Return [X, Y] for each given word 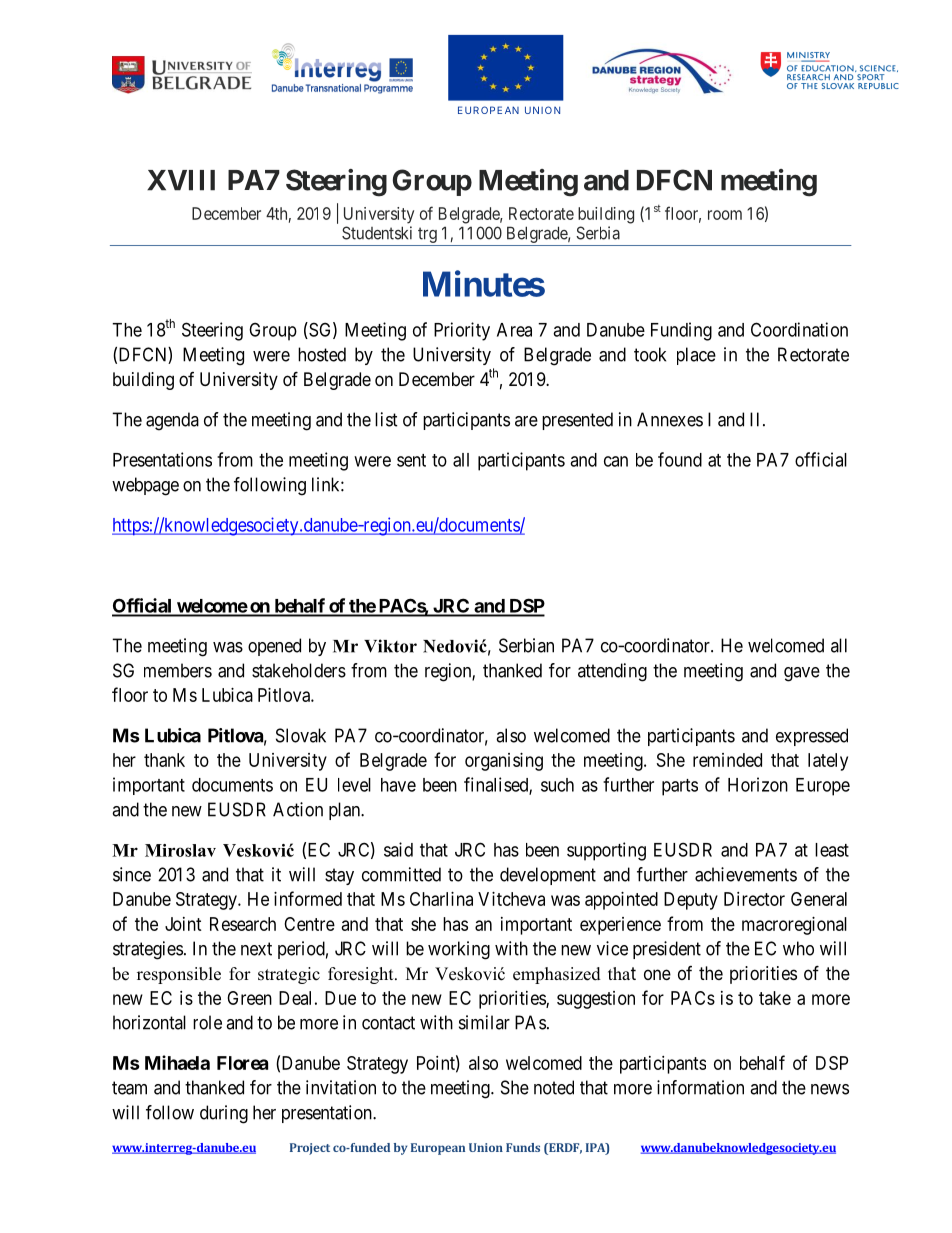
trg [427, 236]
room [725, 215]
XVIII [181, 180]
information [700, 1087]
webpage [145, 486]
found [680, 459]
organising [504, 762]
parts [680, 787]
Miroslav [180, 850]
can [616, 461]
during [224, 1114]
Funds [523, 1147]
